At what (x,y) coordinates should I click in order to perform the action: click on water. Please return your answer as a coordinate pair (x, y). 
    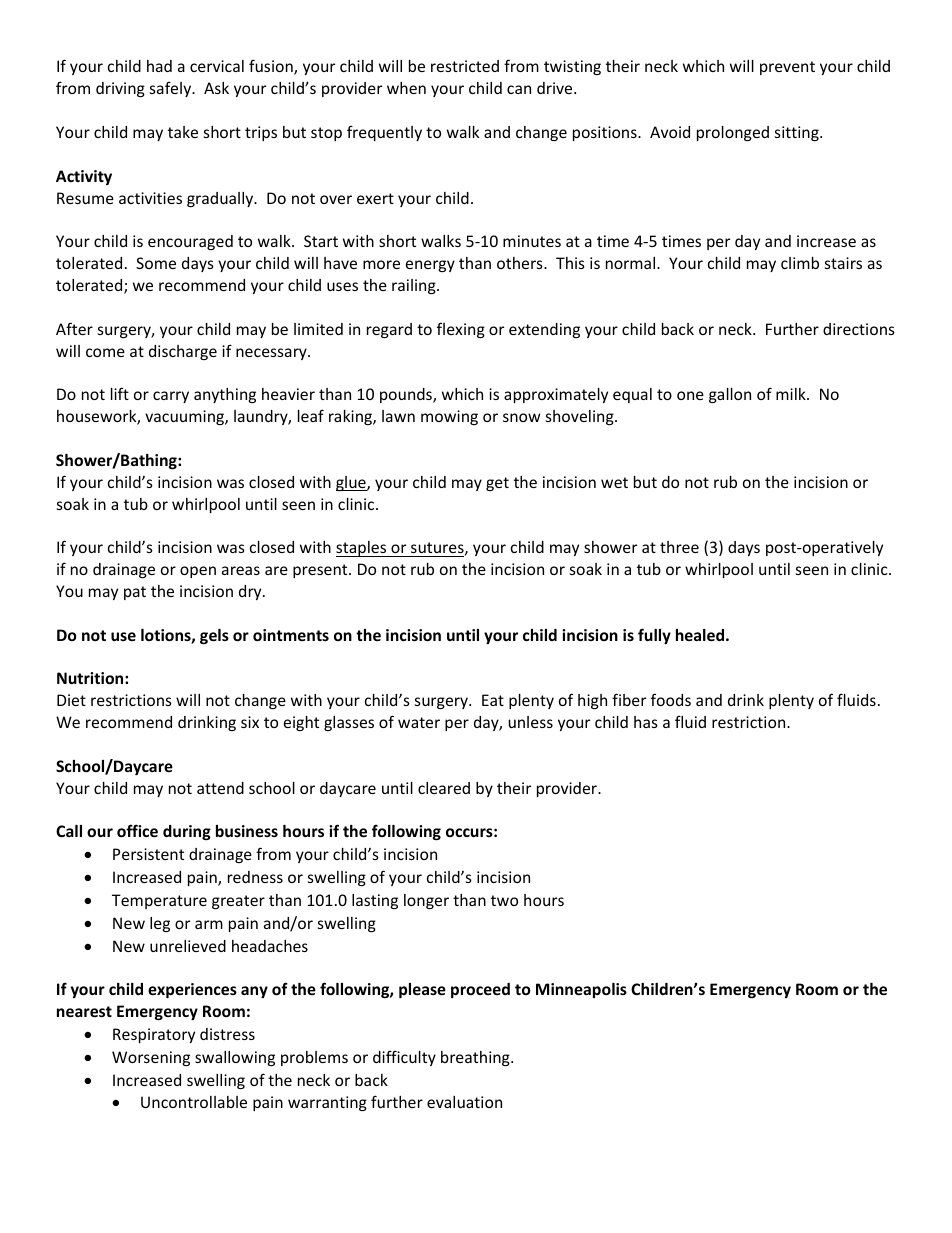
    Looking at the image, I should click on (419, 722).
